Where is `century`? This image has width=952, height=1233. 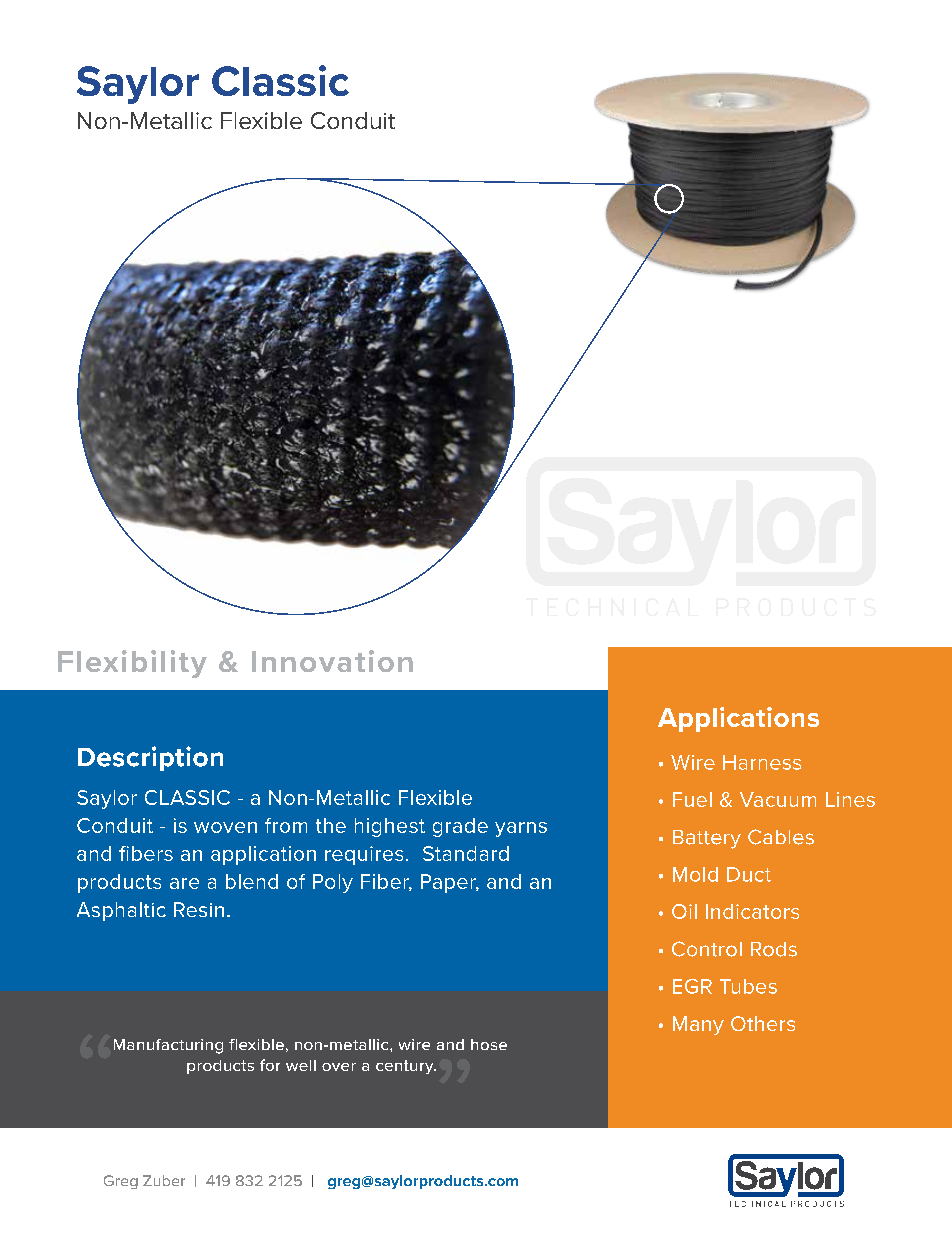
century is located at coordinates (406, 1067).
